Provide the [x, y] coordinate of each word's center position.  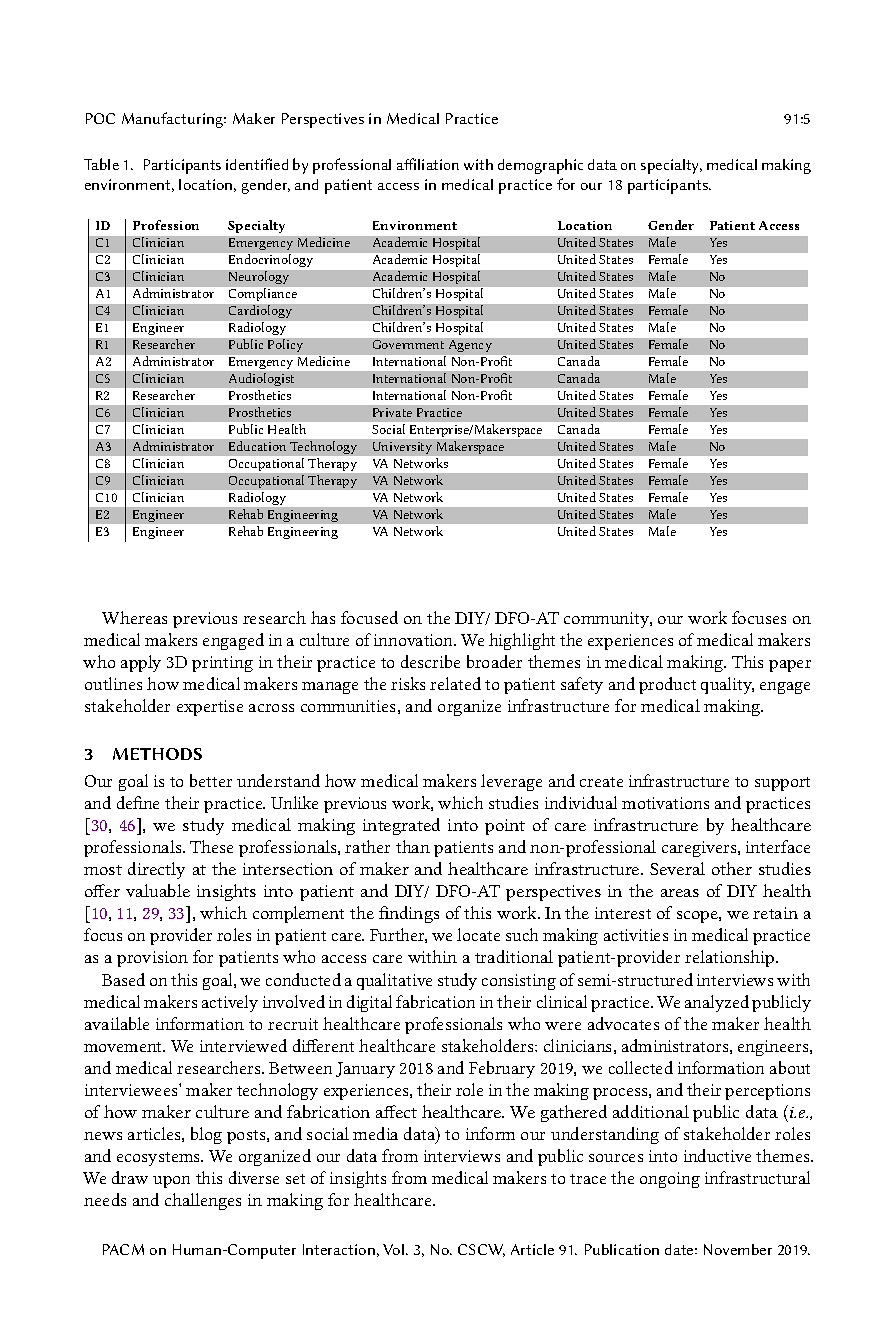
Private [392, 412]
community [608, 620]
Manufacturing [174, 120]
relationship [731, 958]
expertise [210, 708]
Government [408, 344]
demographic [540, 166]
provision [152, 959]
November [738, 1249]
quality [727, 685]
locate [478, 934]
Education [257, 446]
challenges [203, 1201]
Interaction [339, 1249]
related [455, 683]
